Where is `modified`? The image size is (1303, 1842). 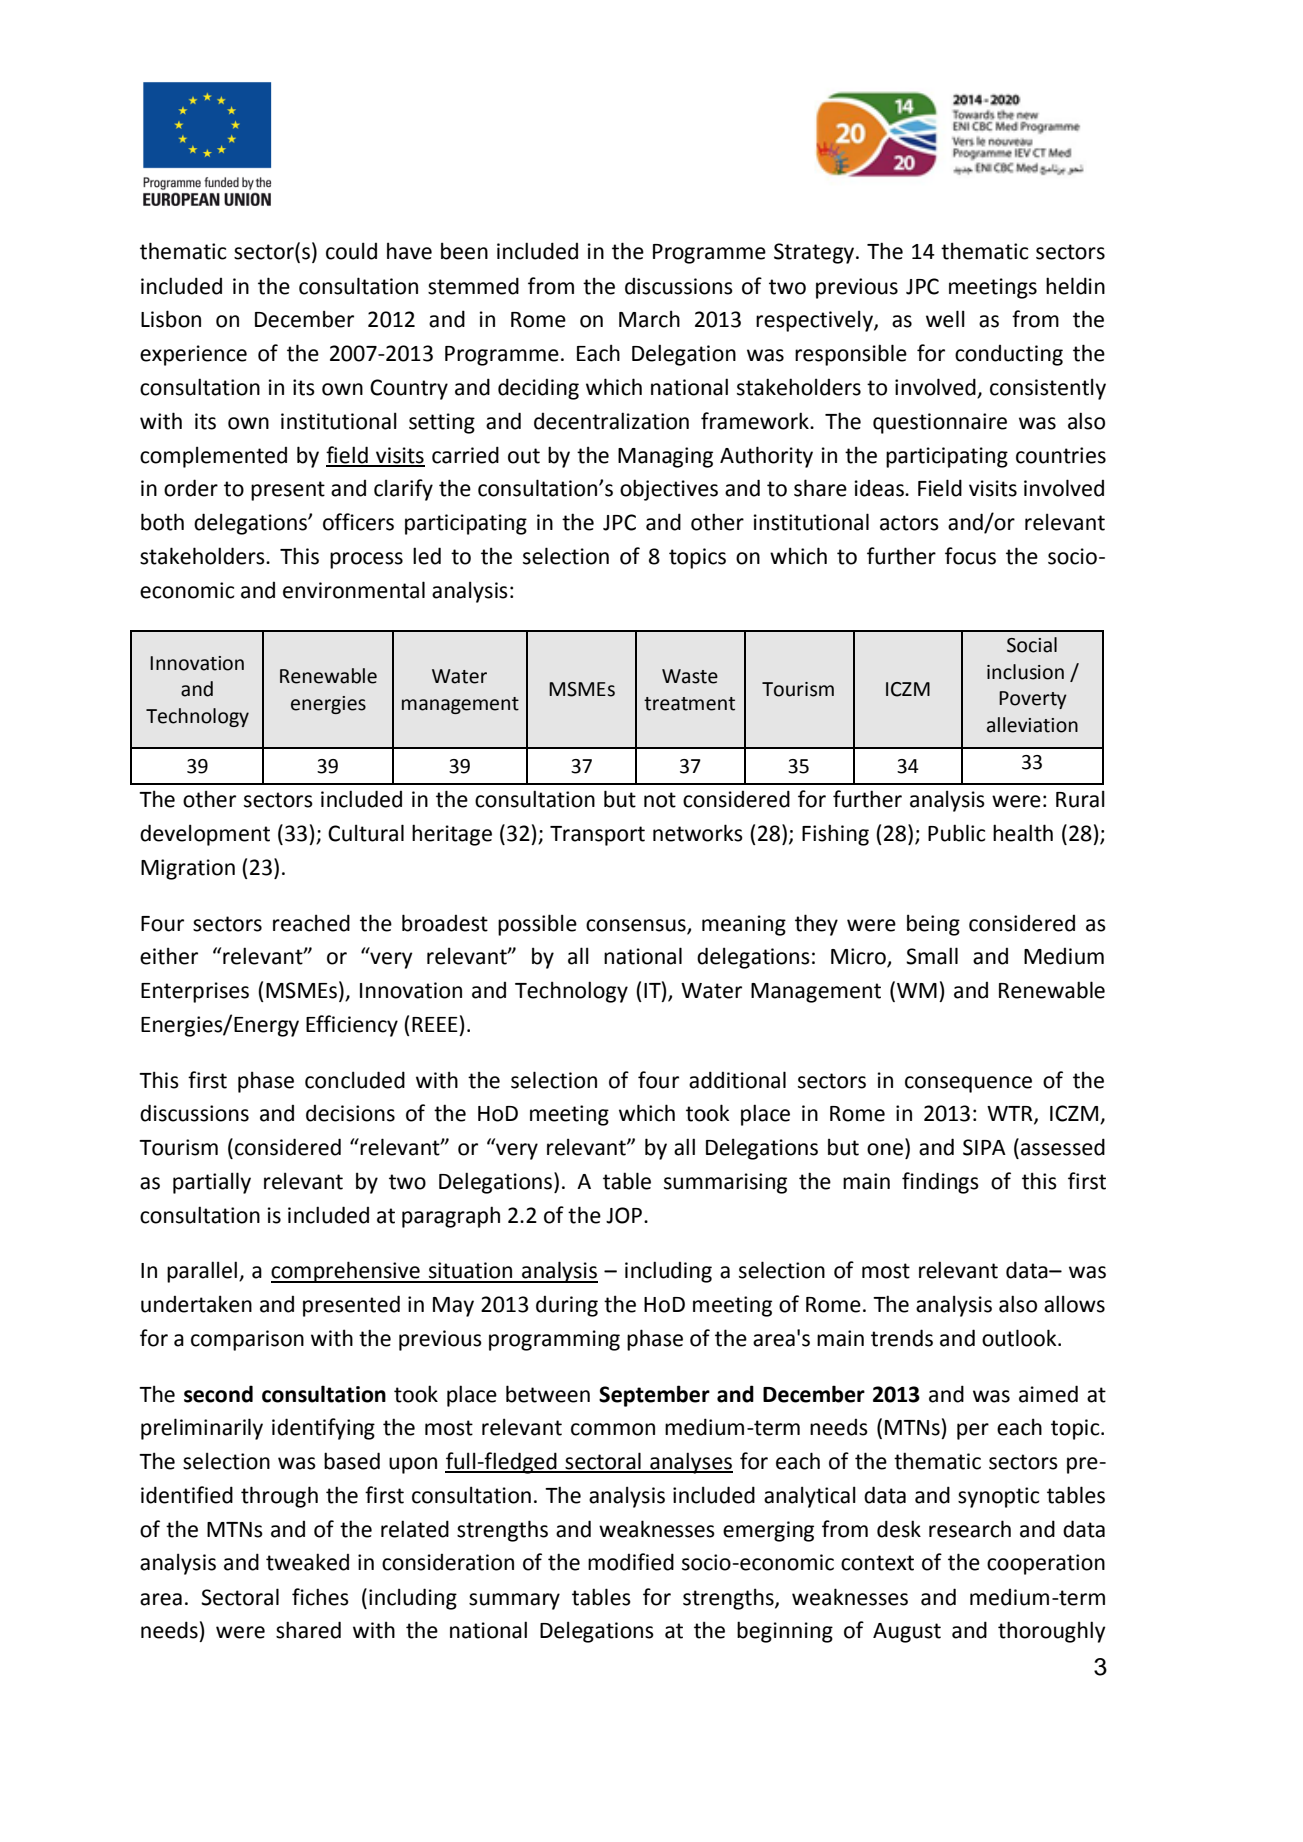
modified is located at coordinates (631, 1562).
